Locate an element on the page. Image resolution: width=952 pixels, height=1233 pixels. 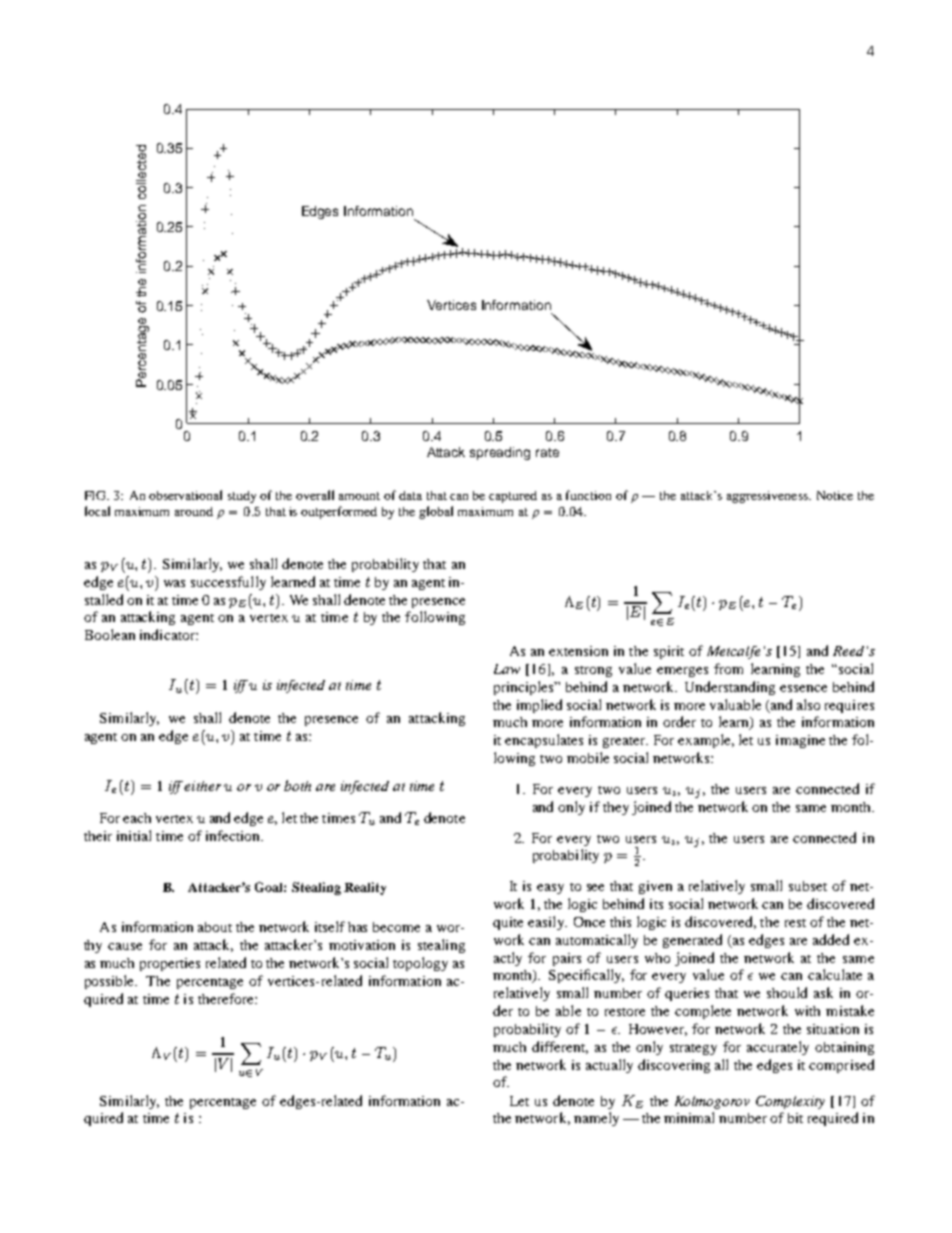
observational is located at coordinates (185, 495).
